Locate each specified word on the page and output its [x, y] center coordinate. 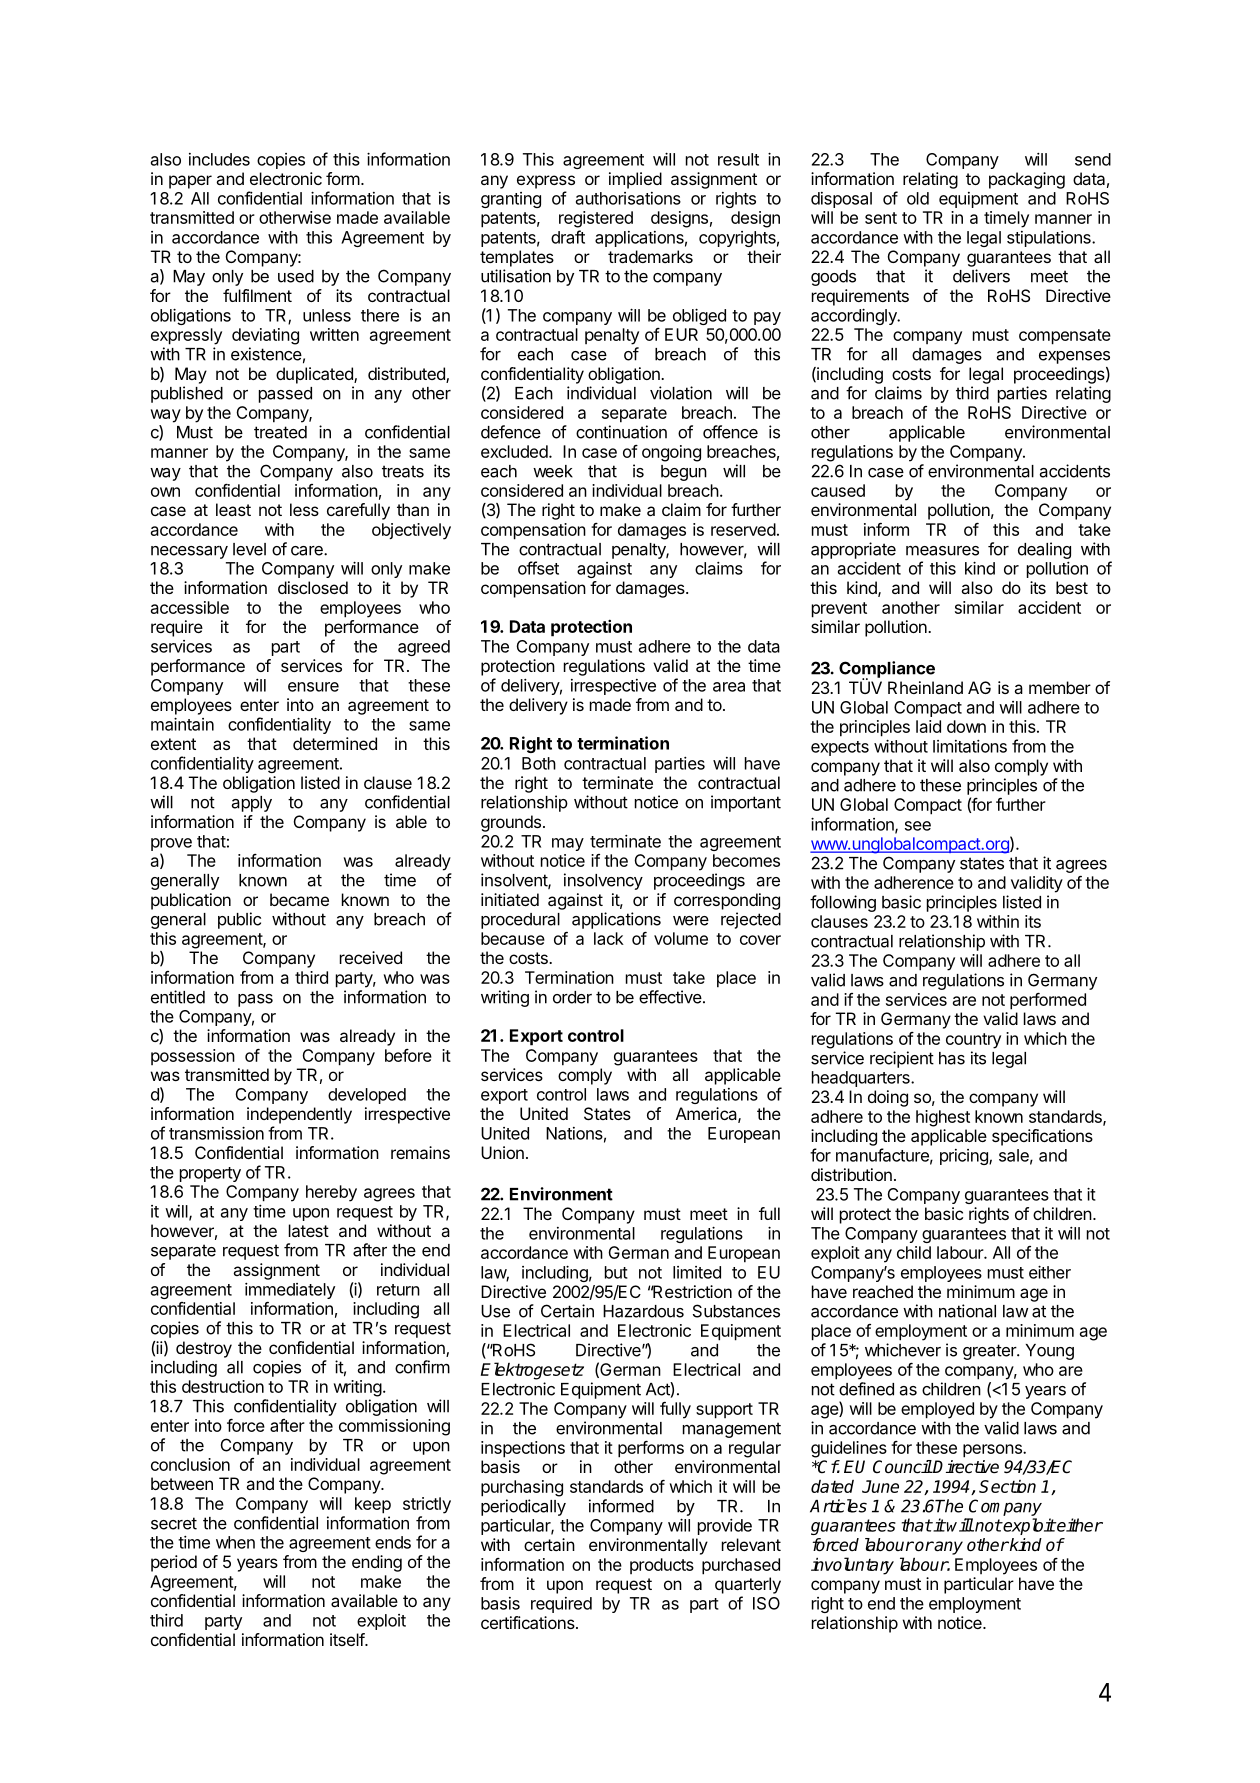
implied [635, 180]
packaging [1027, 180]
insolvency [603, 881]
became [299, 899]
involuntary [852, 1566]
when [235, 1542]
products [662, 1566]
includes [219, 159]
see [918, 826]
